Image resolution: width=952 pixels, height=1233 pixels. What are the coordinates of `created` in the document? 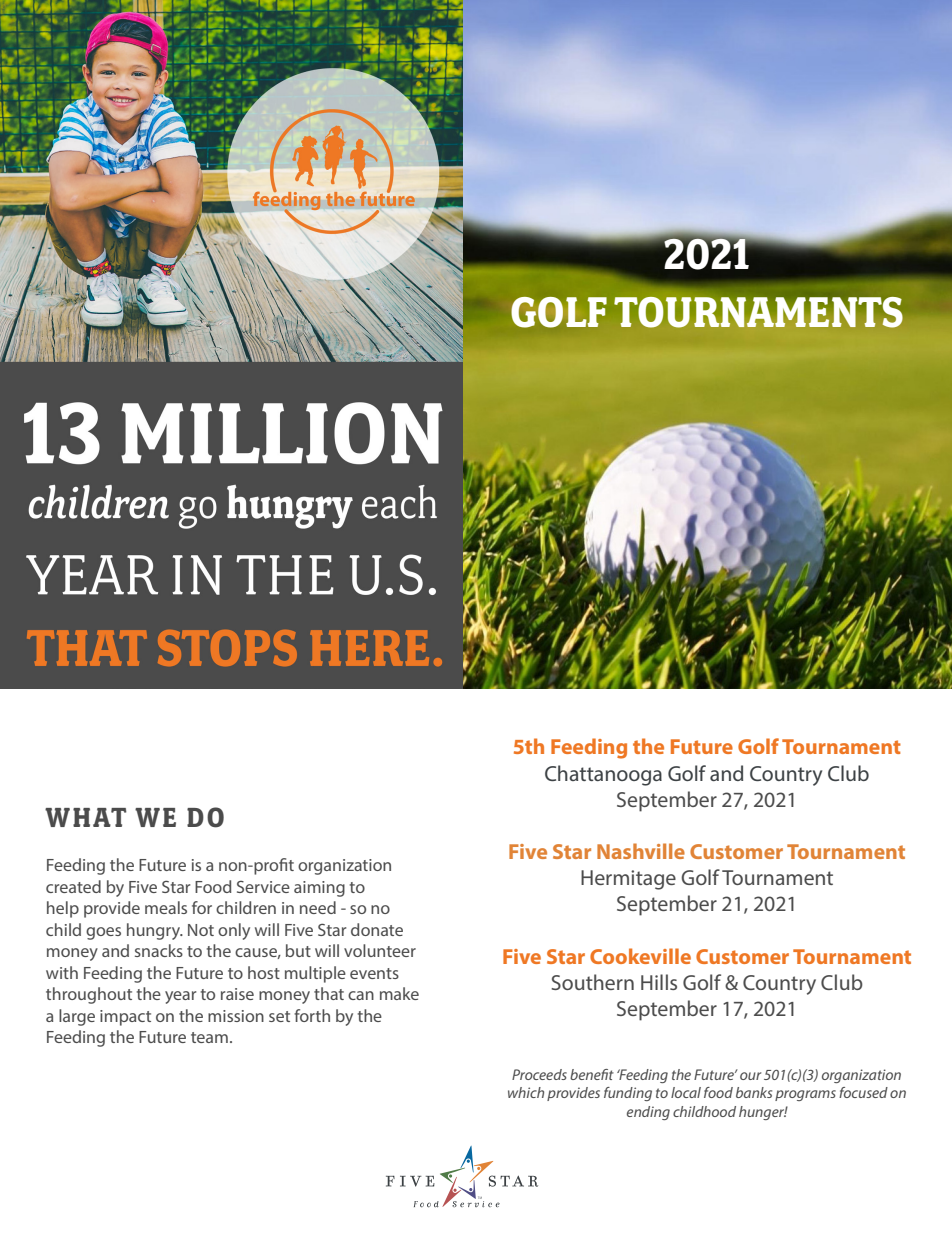 It's located at (73, 886).
